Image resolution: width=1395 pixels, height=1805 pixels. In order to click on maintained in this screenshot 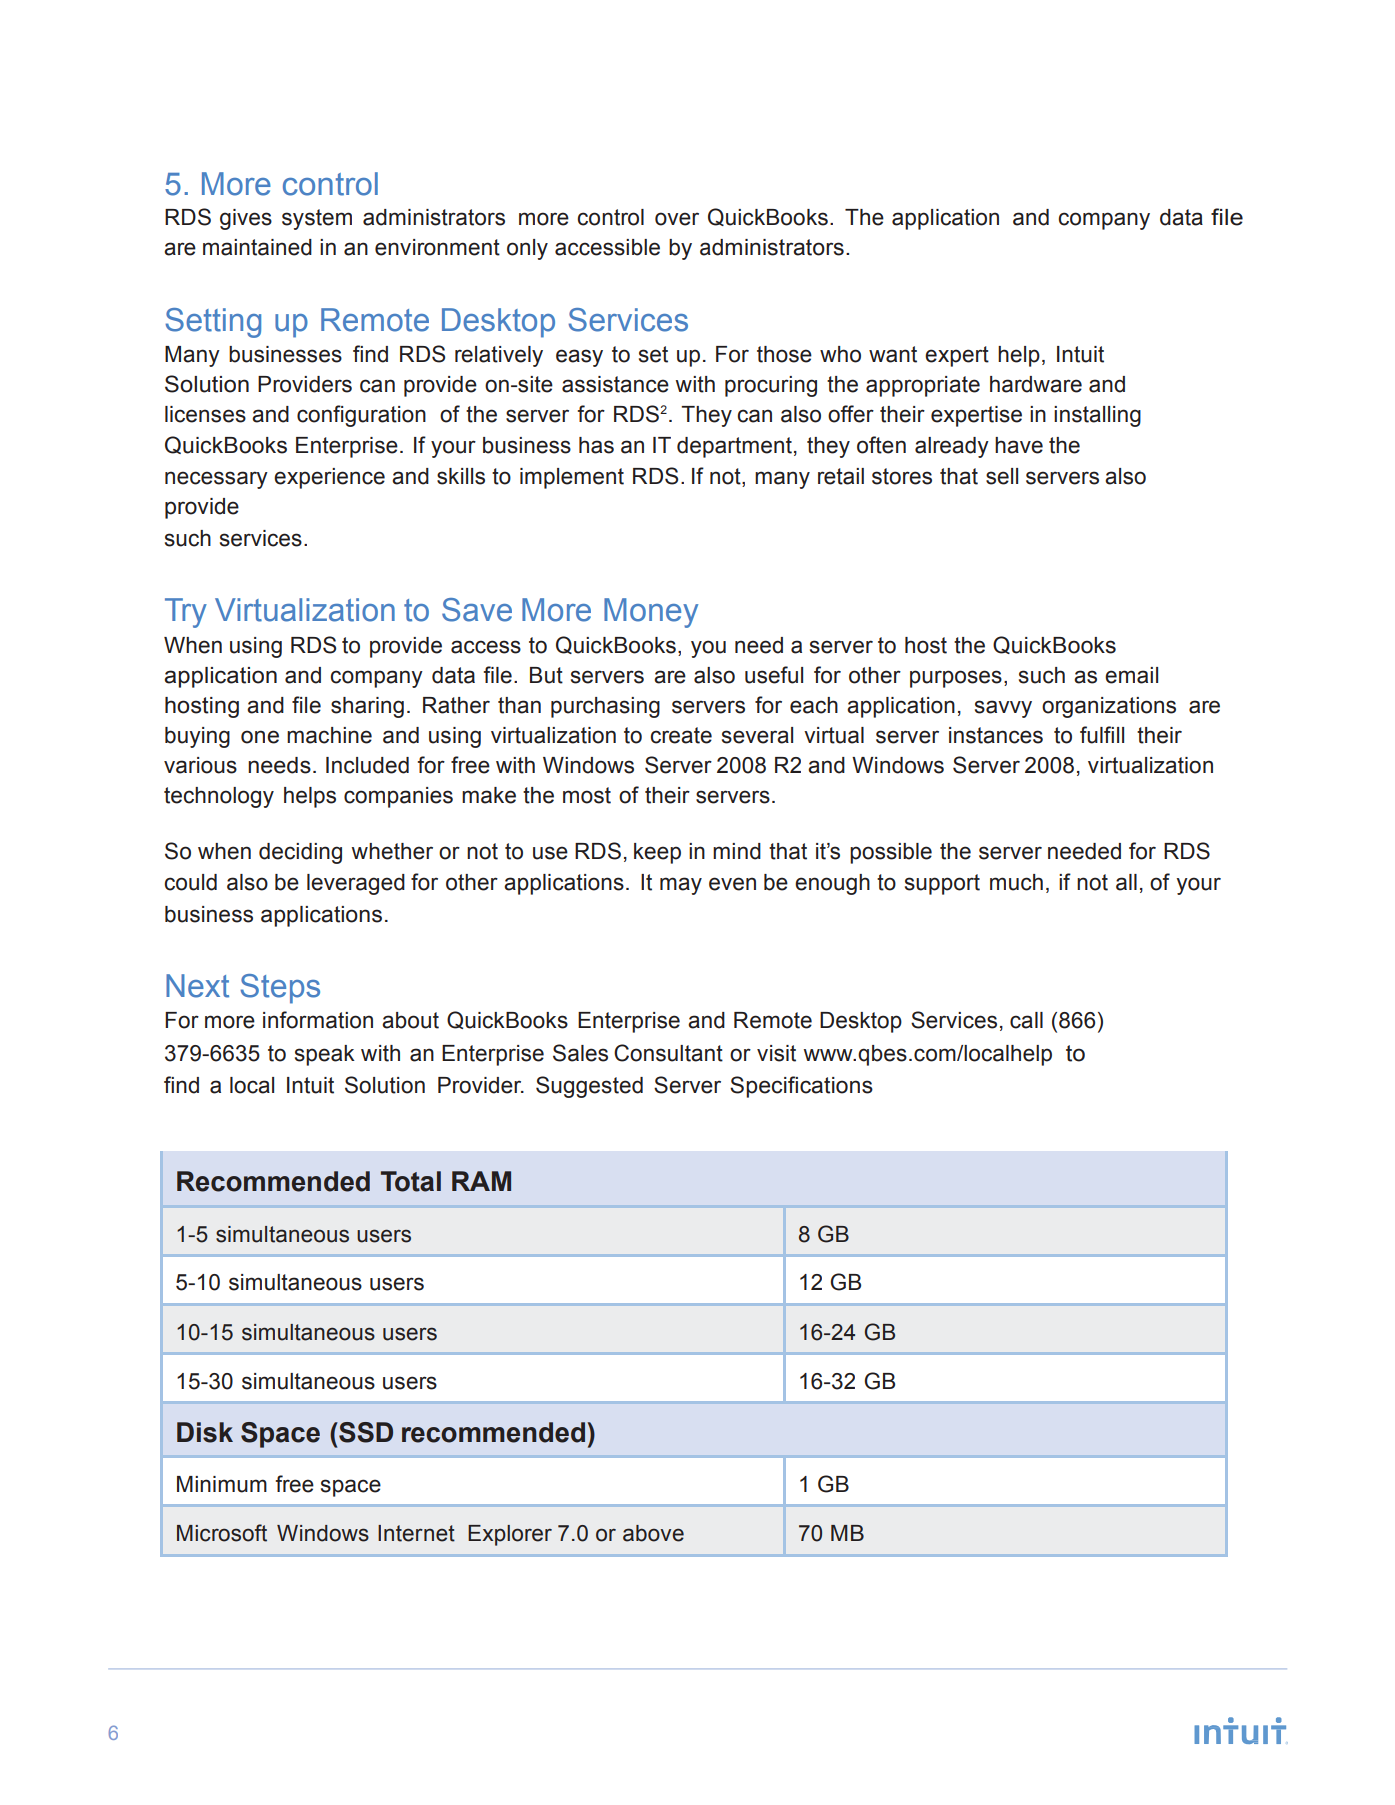, I will do `click(257, 247)`.
